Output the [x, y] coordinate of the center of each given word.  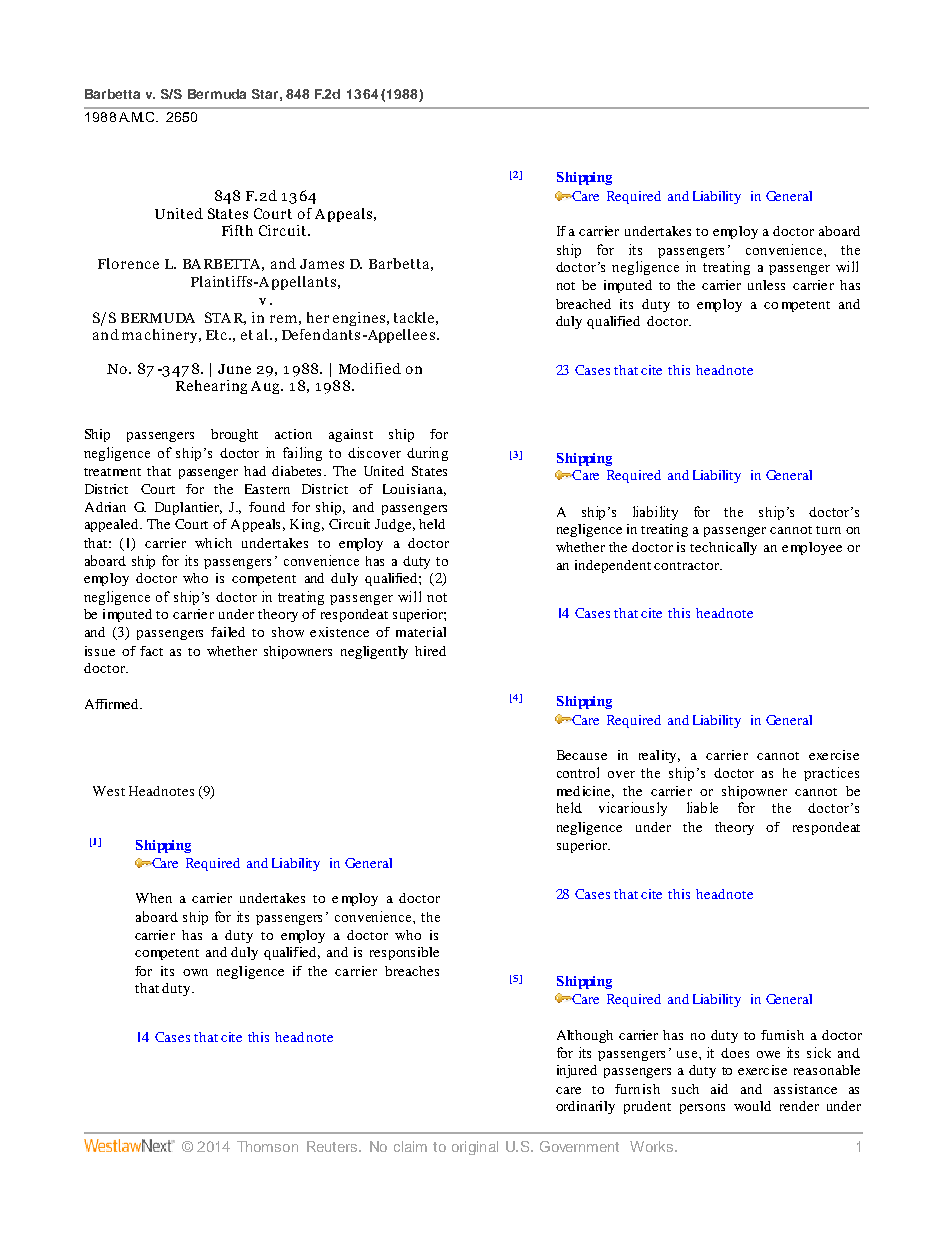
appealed [113, 525]
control [578, 772]
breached [583, 304]
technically [723, 548]
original [475, 1148]
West [109, 791]
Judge [395, 525]
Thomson [267, 1146]
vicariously [633, 809]
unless [766, 285]
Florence [128, 263]
